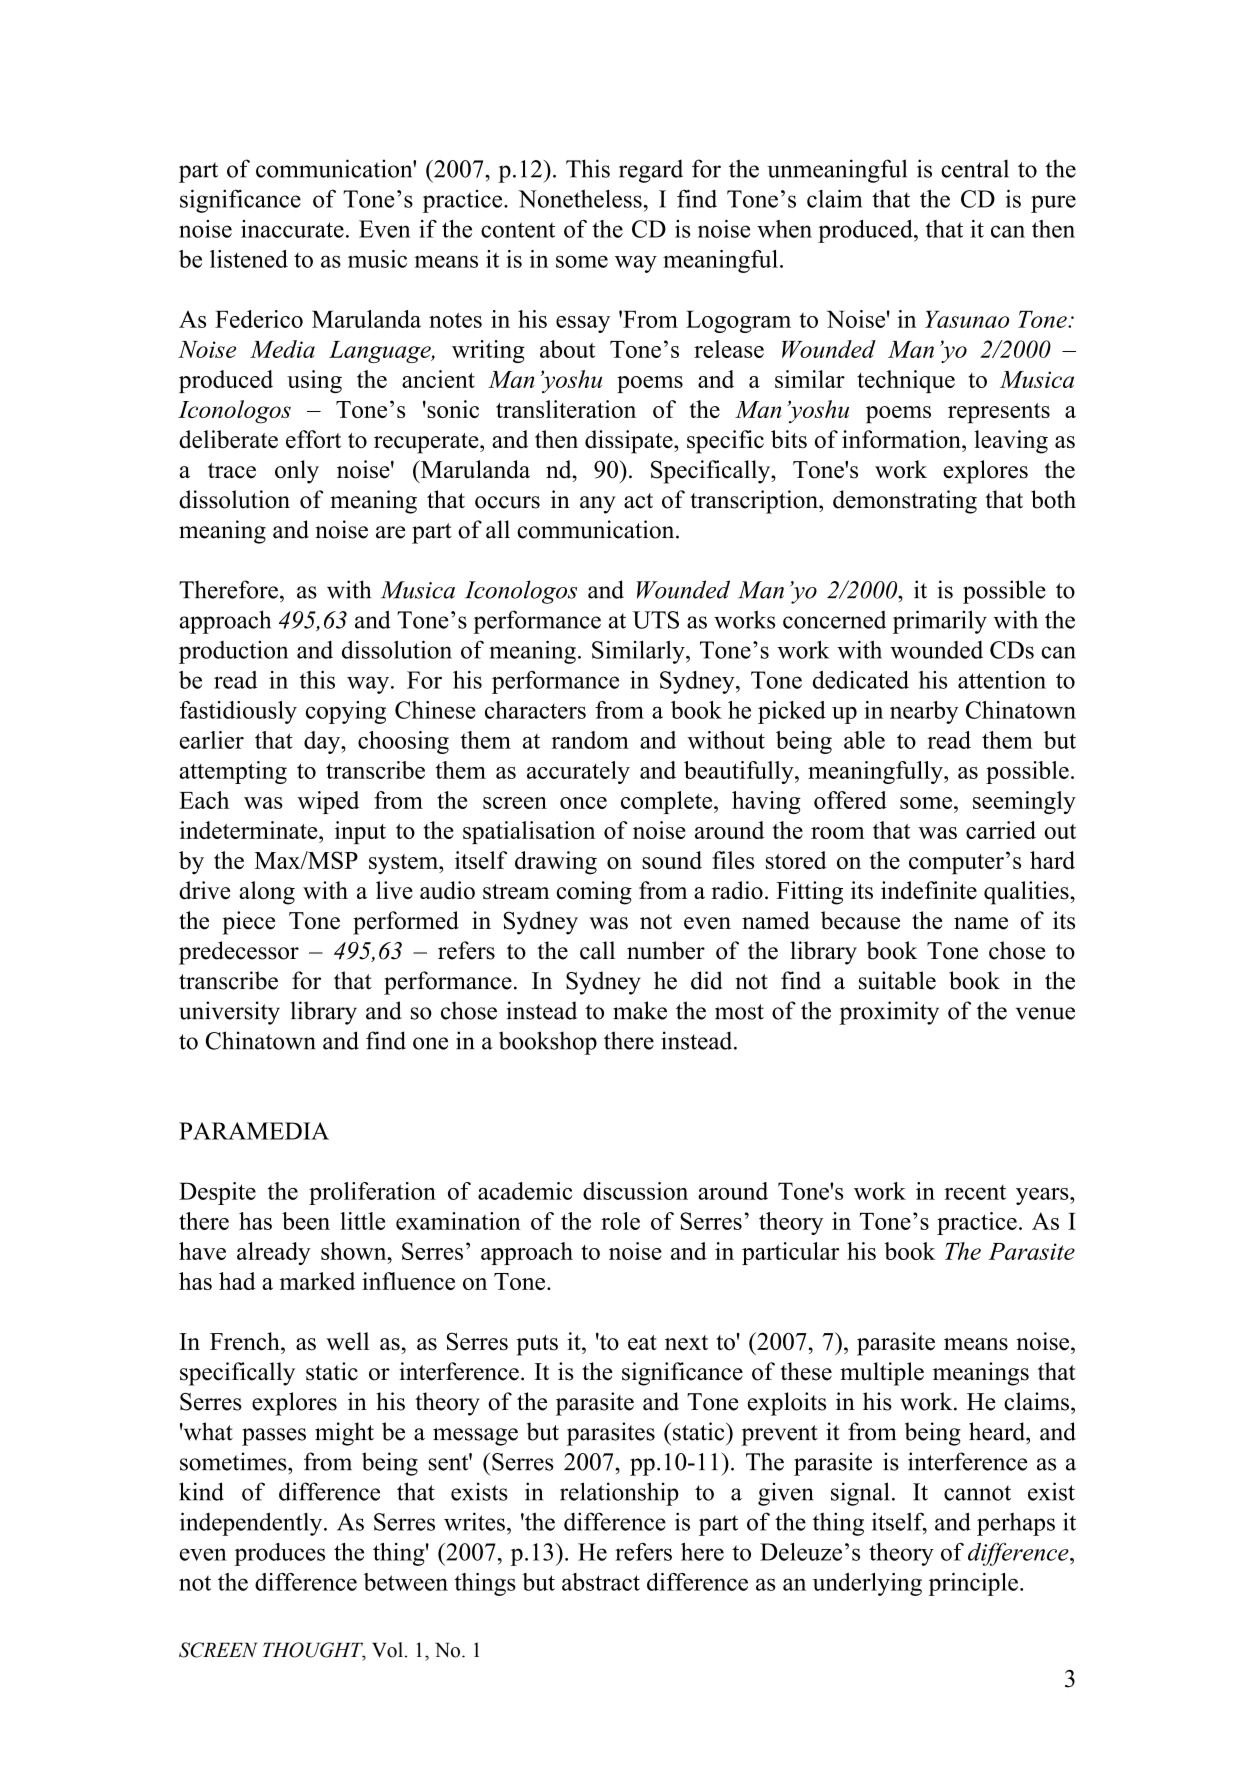 This screenshot has height=1779, width=1257. What do you see at coordinates (598, 505) in the screenshot?
I see `any` at bounding box center [598, 505].
